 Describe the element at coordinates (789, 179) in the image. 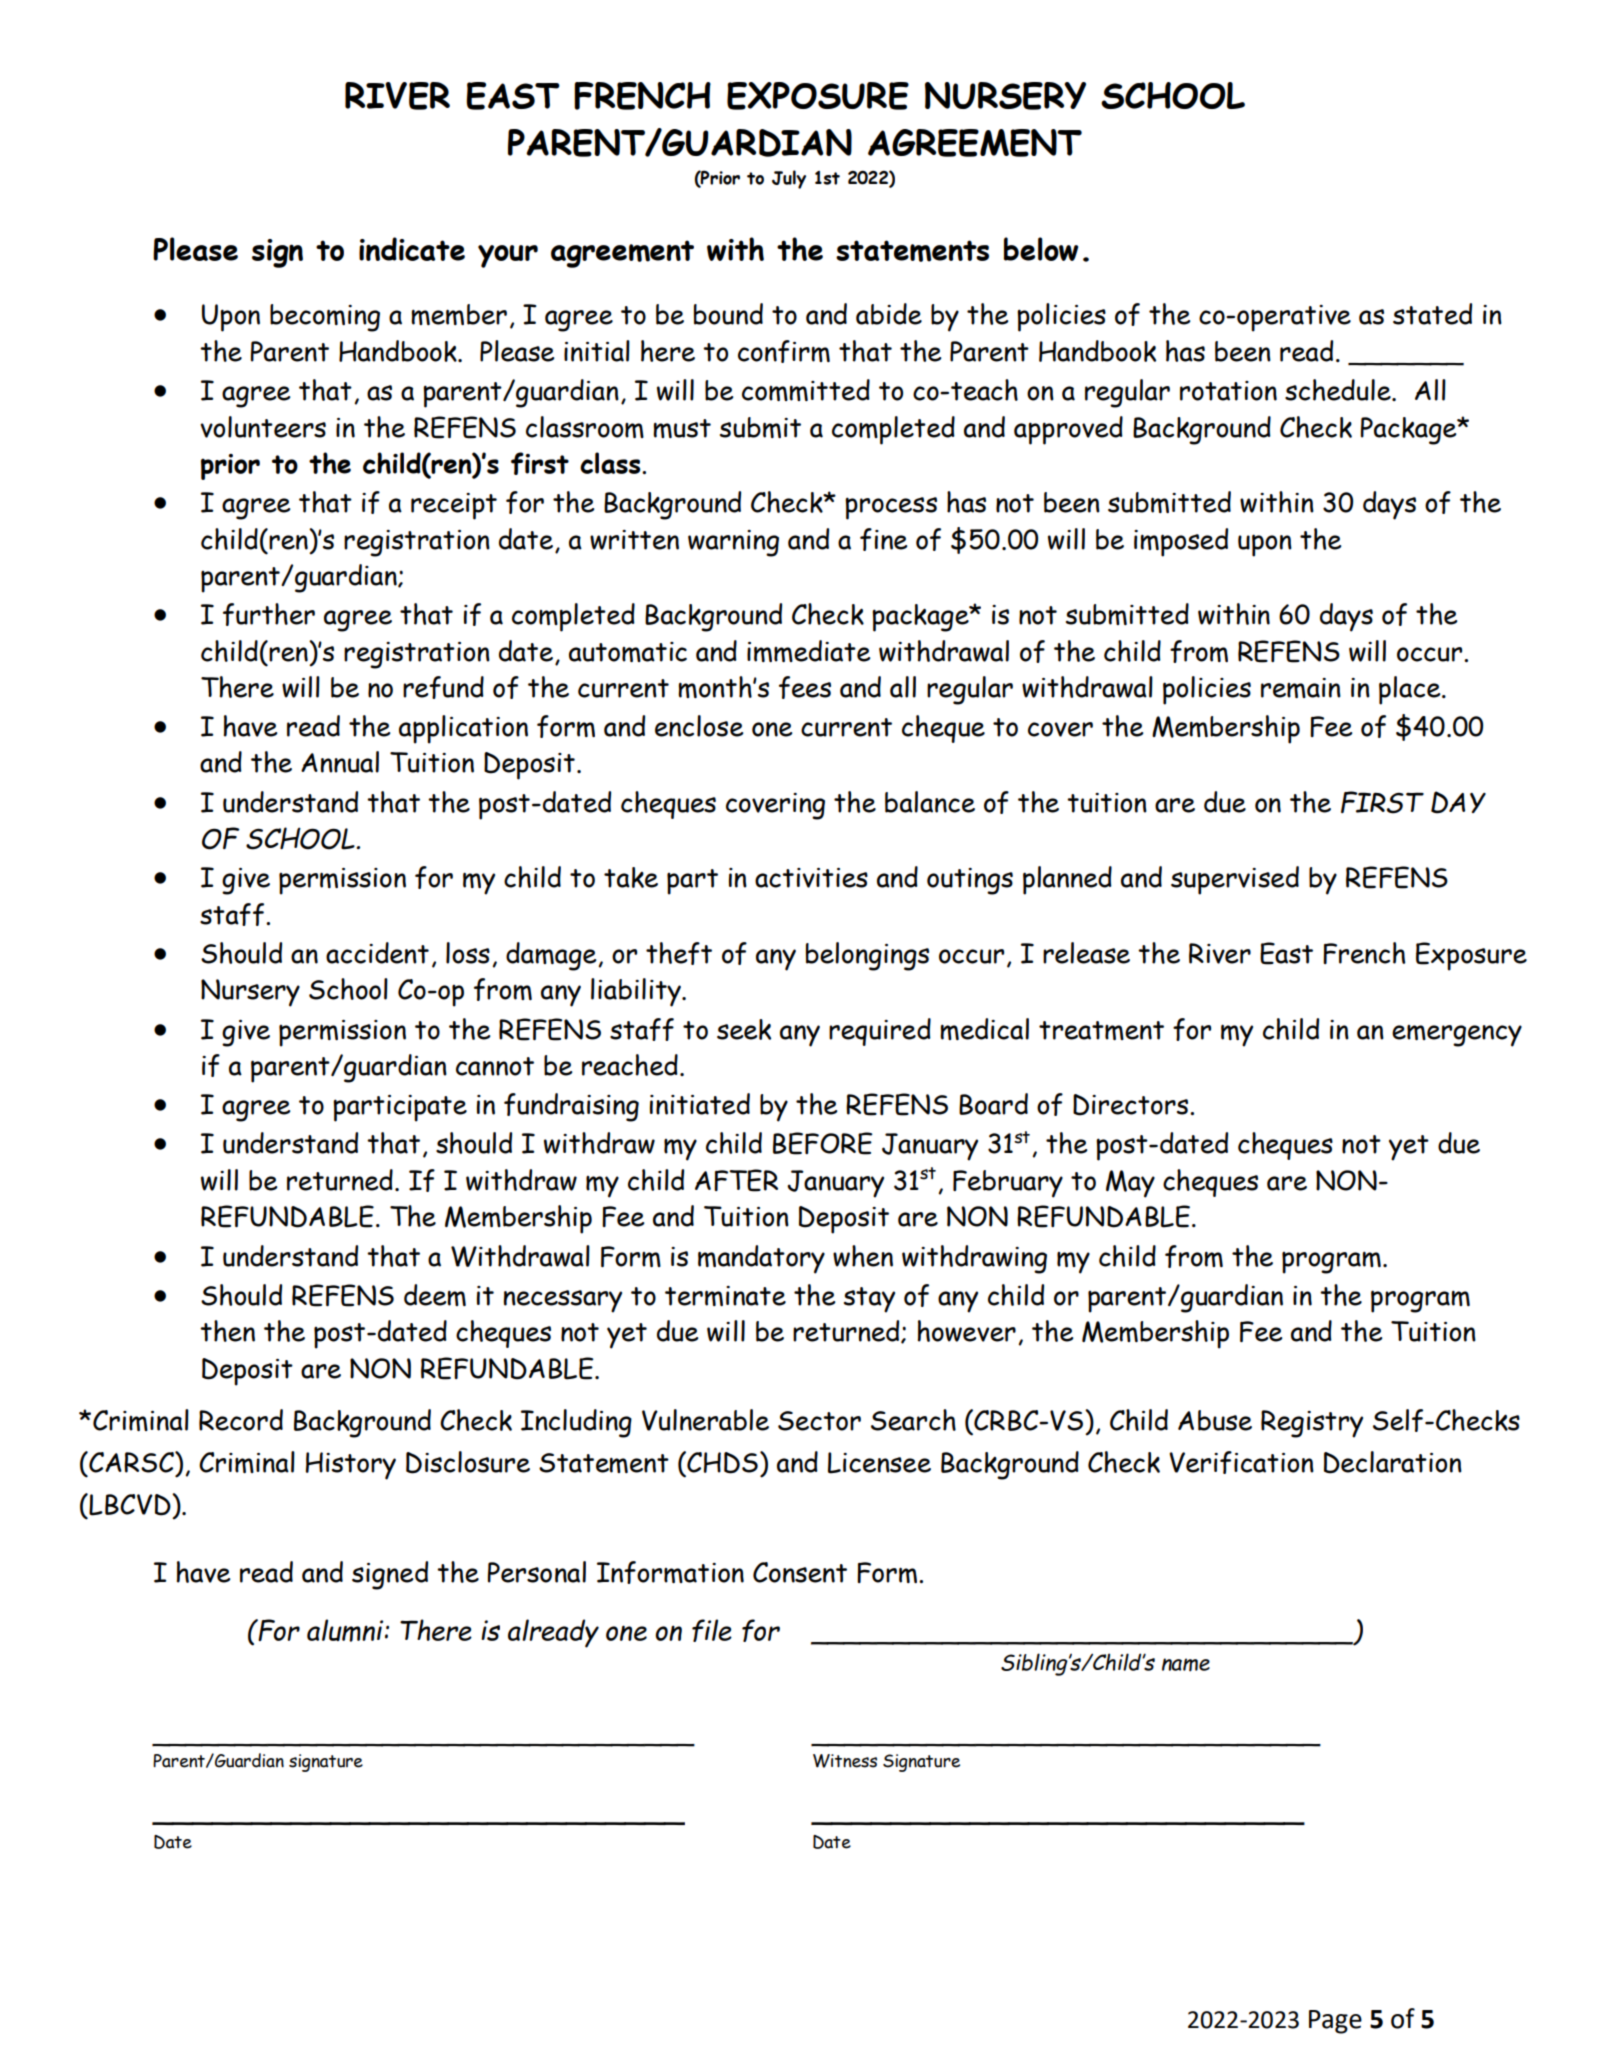

I see `July` at that location.
